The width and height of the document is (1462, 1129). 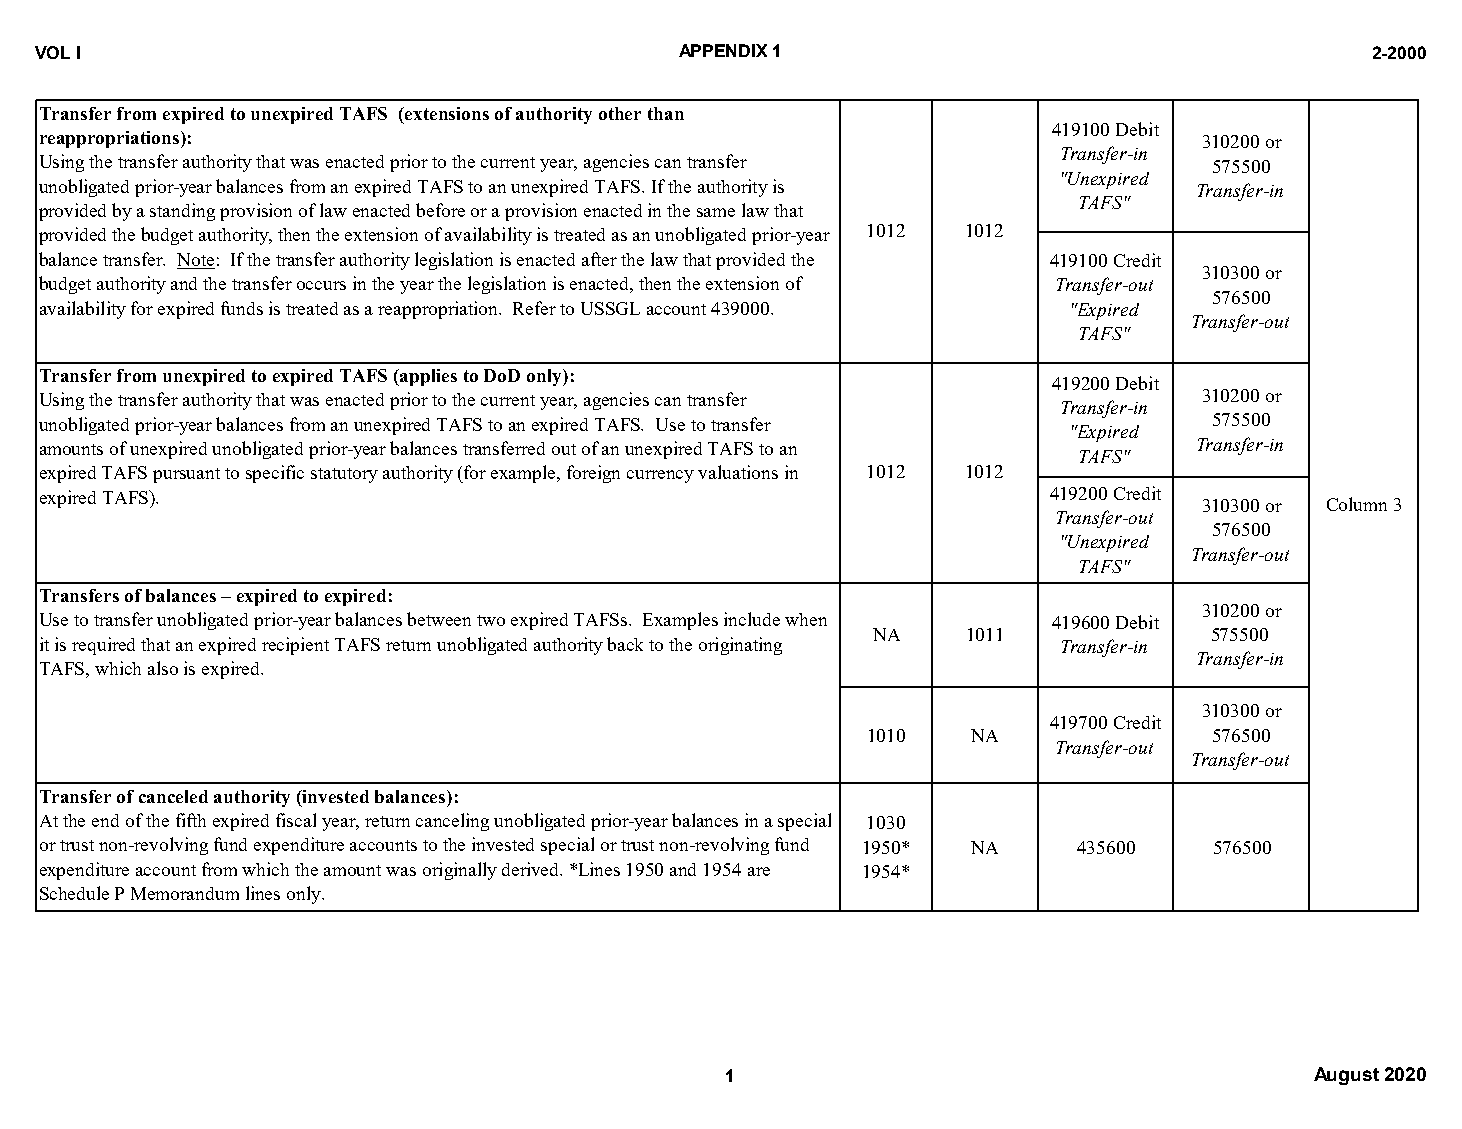 I want to click on recipient, so click(x=295, y=646).
